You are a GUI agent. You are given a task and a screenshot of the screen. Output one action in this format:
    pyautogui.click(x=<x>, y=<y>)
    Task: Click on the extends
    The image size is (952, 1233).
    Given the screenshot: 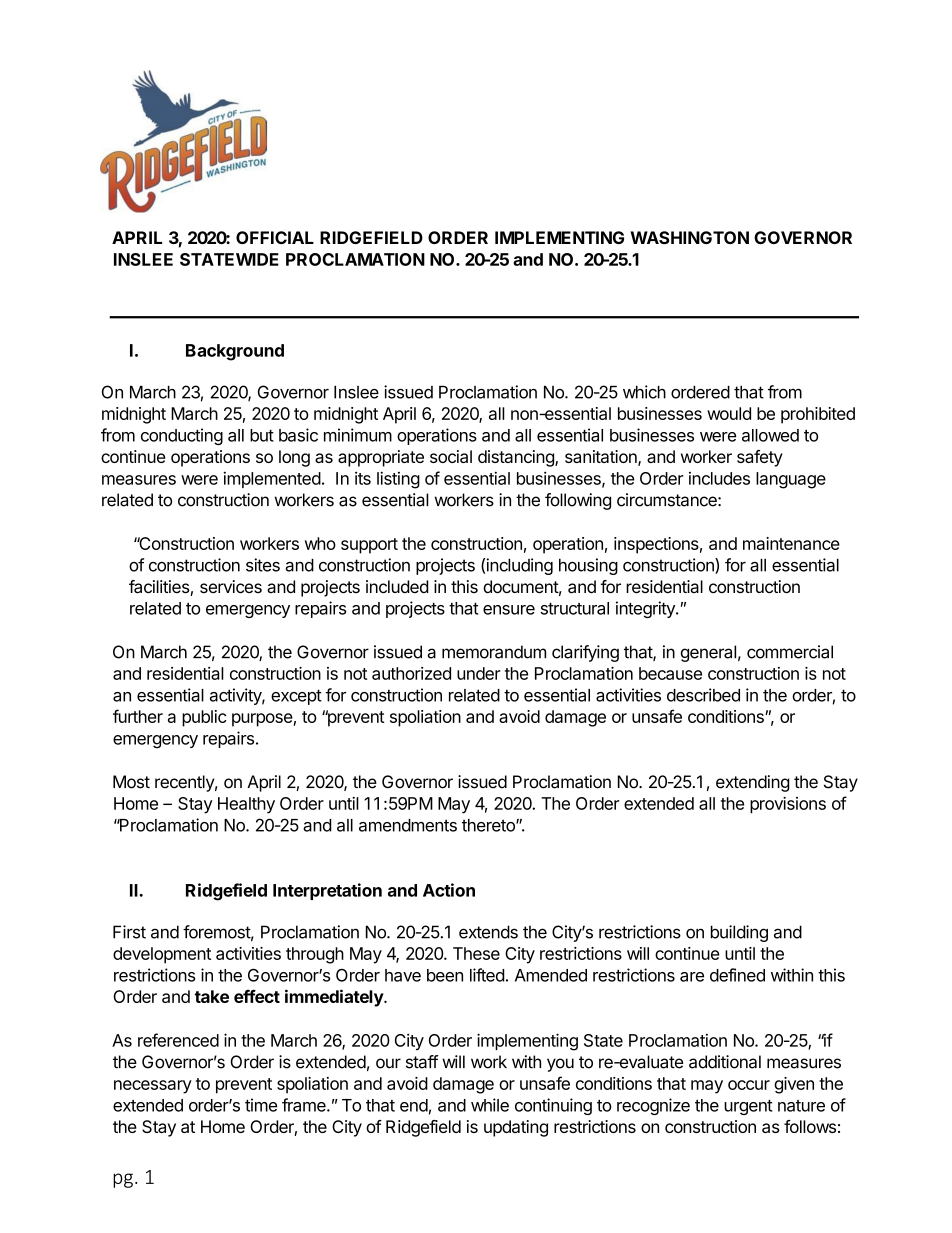 What is the action you would take?
    pyautogui.click(x=488, y=932)
